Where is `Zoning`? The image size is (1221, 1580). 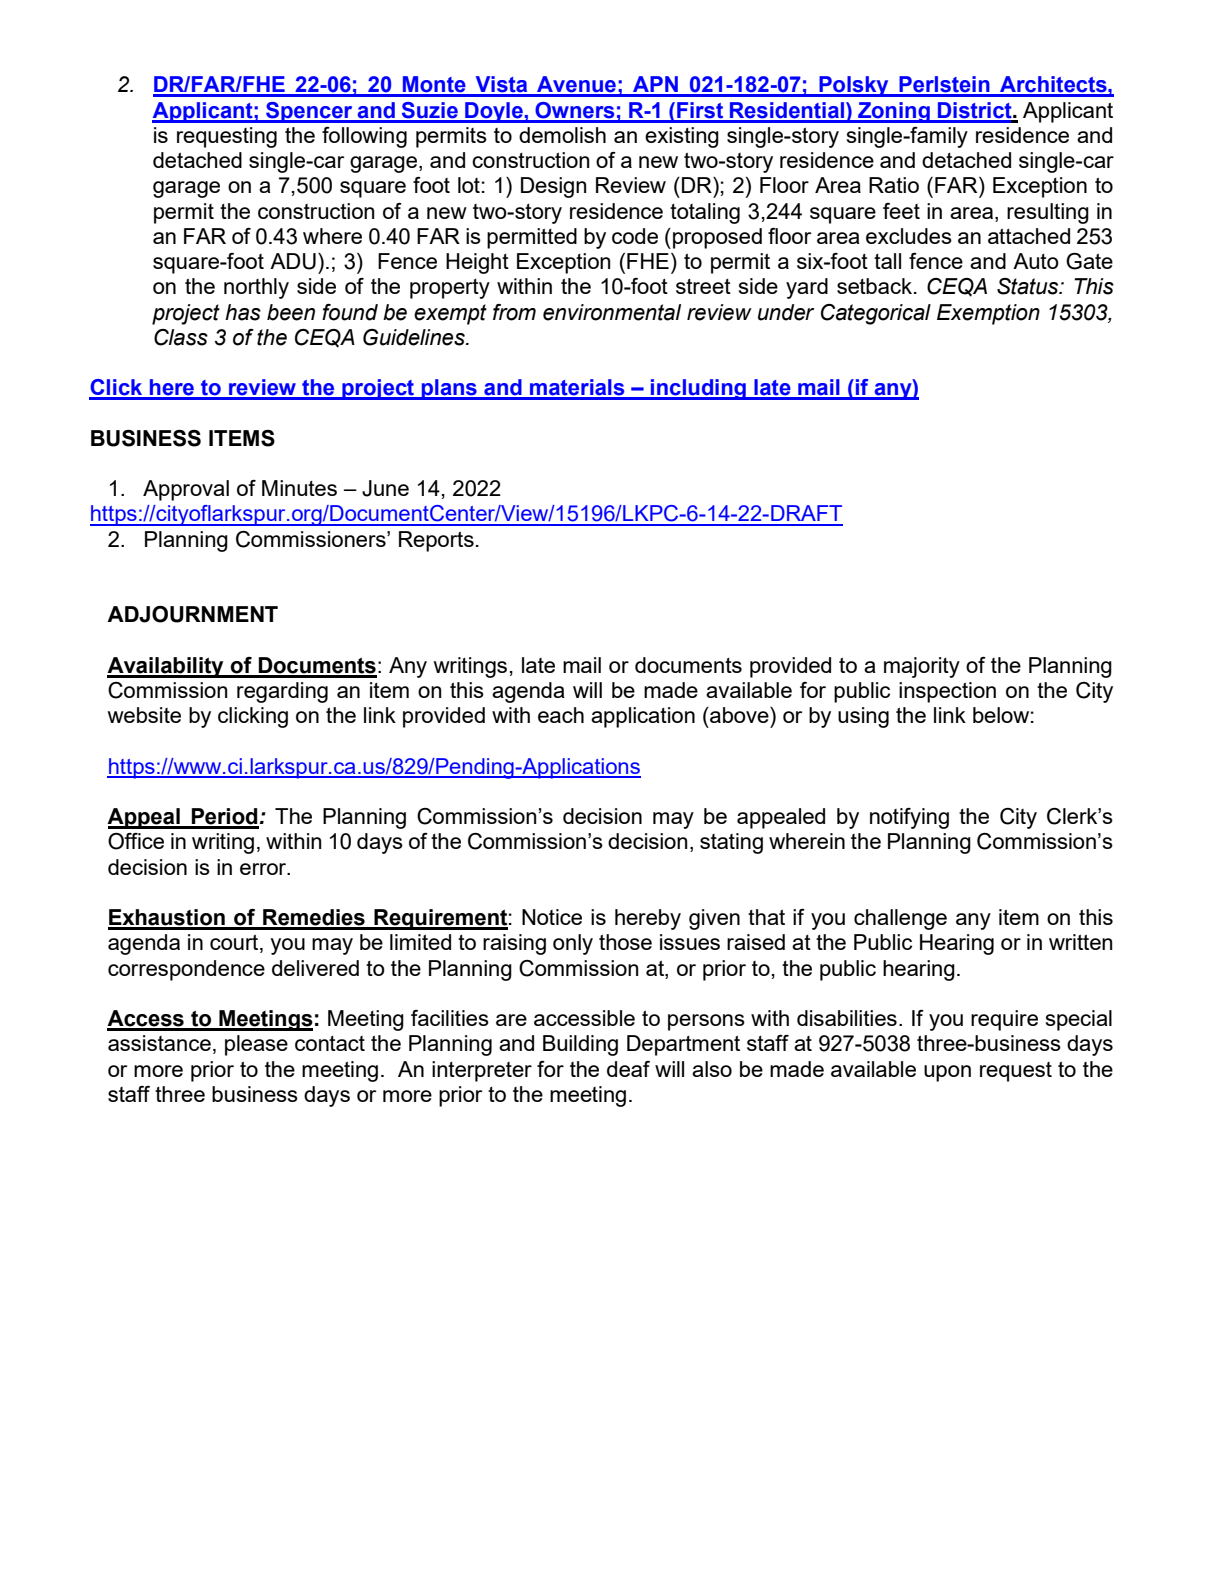 Zoning is located at coordinates (894, 112).
